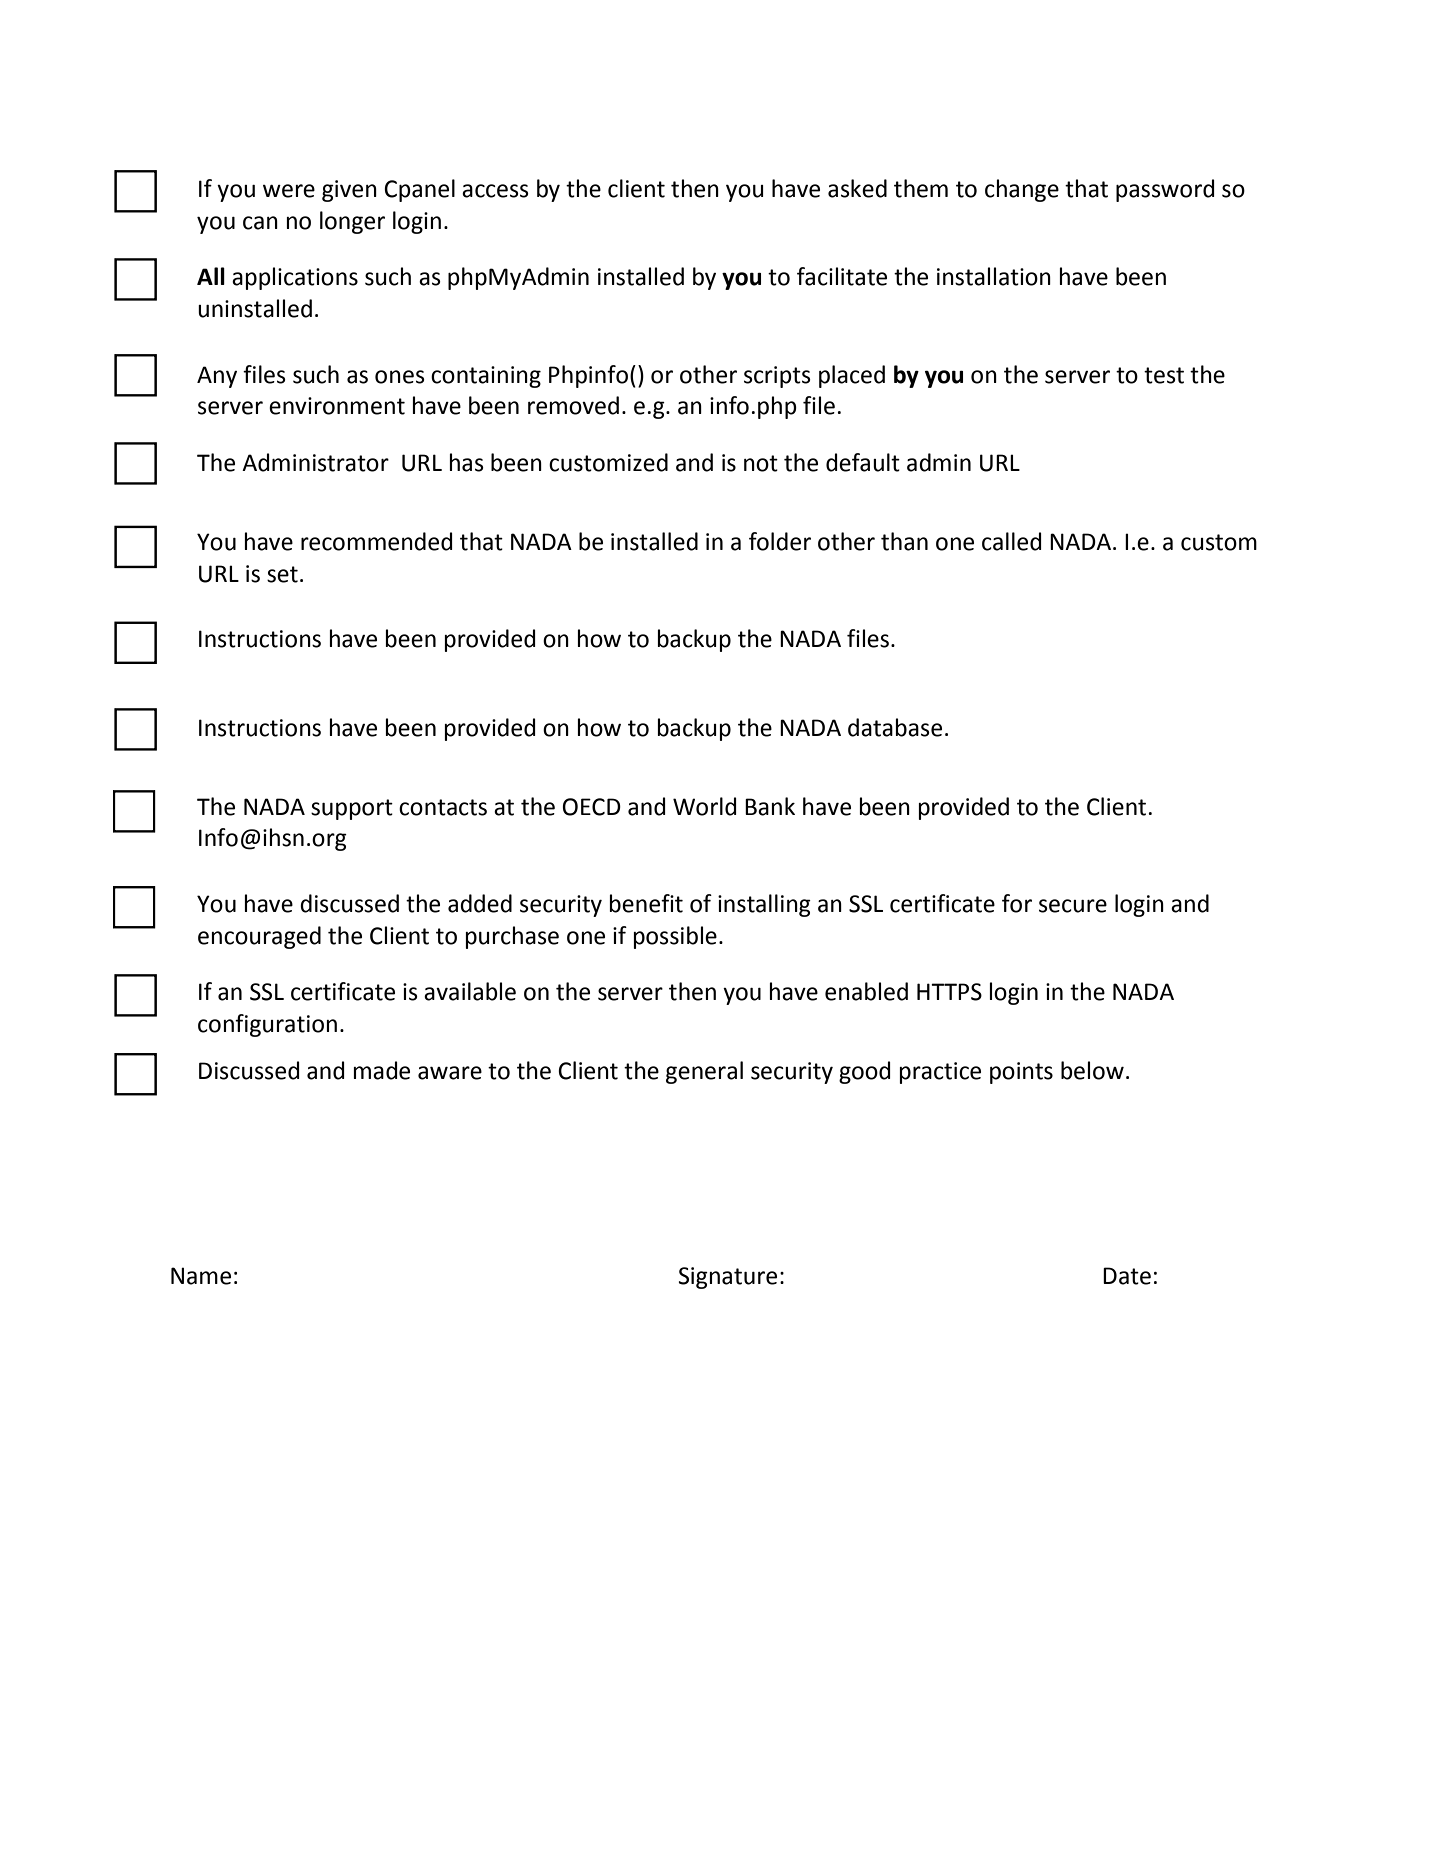 The image size is (1441, 1865). What do you see at coordinates (352, 222) in the document?
I see `longer` at bounding box center [352, 222].
